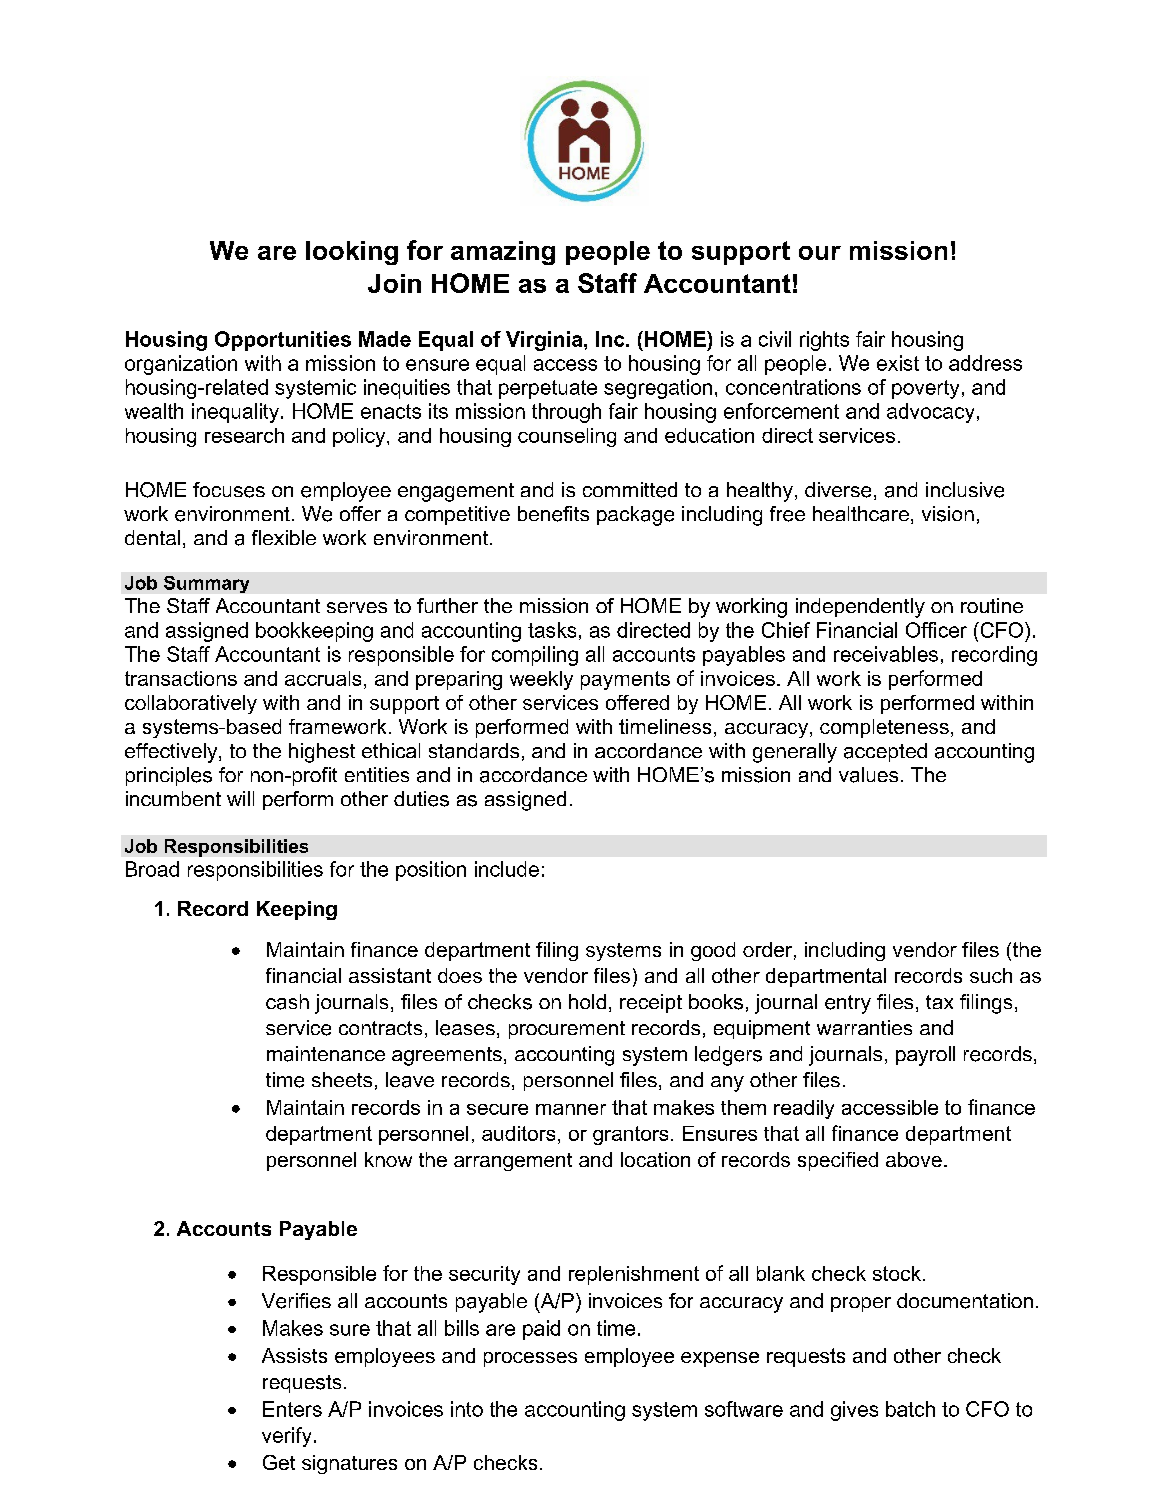  Describe the element at coordinates (530, 1359) in the screenshot. I see `processes` at that location.
